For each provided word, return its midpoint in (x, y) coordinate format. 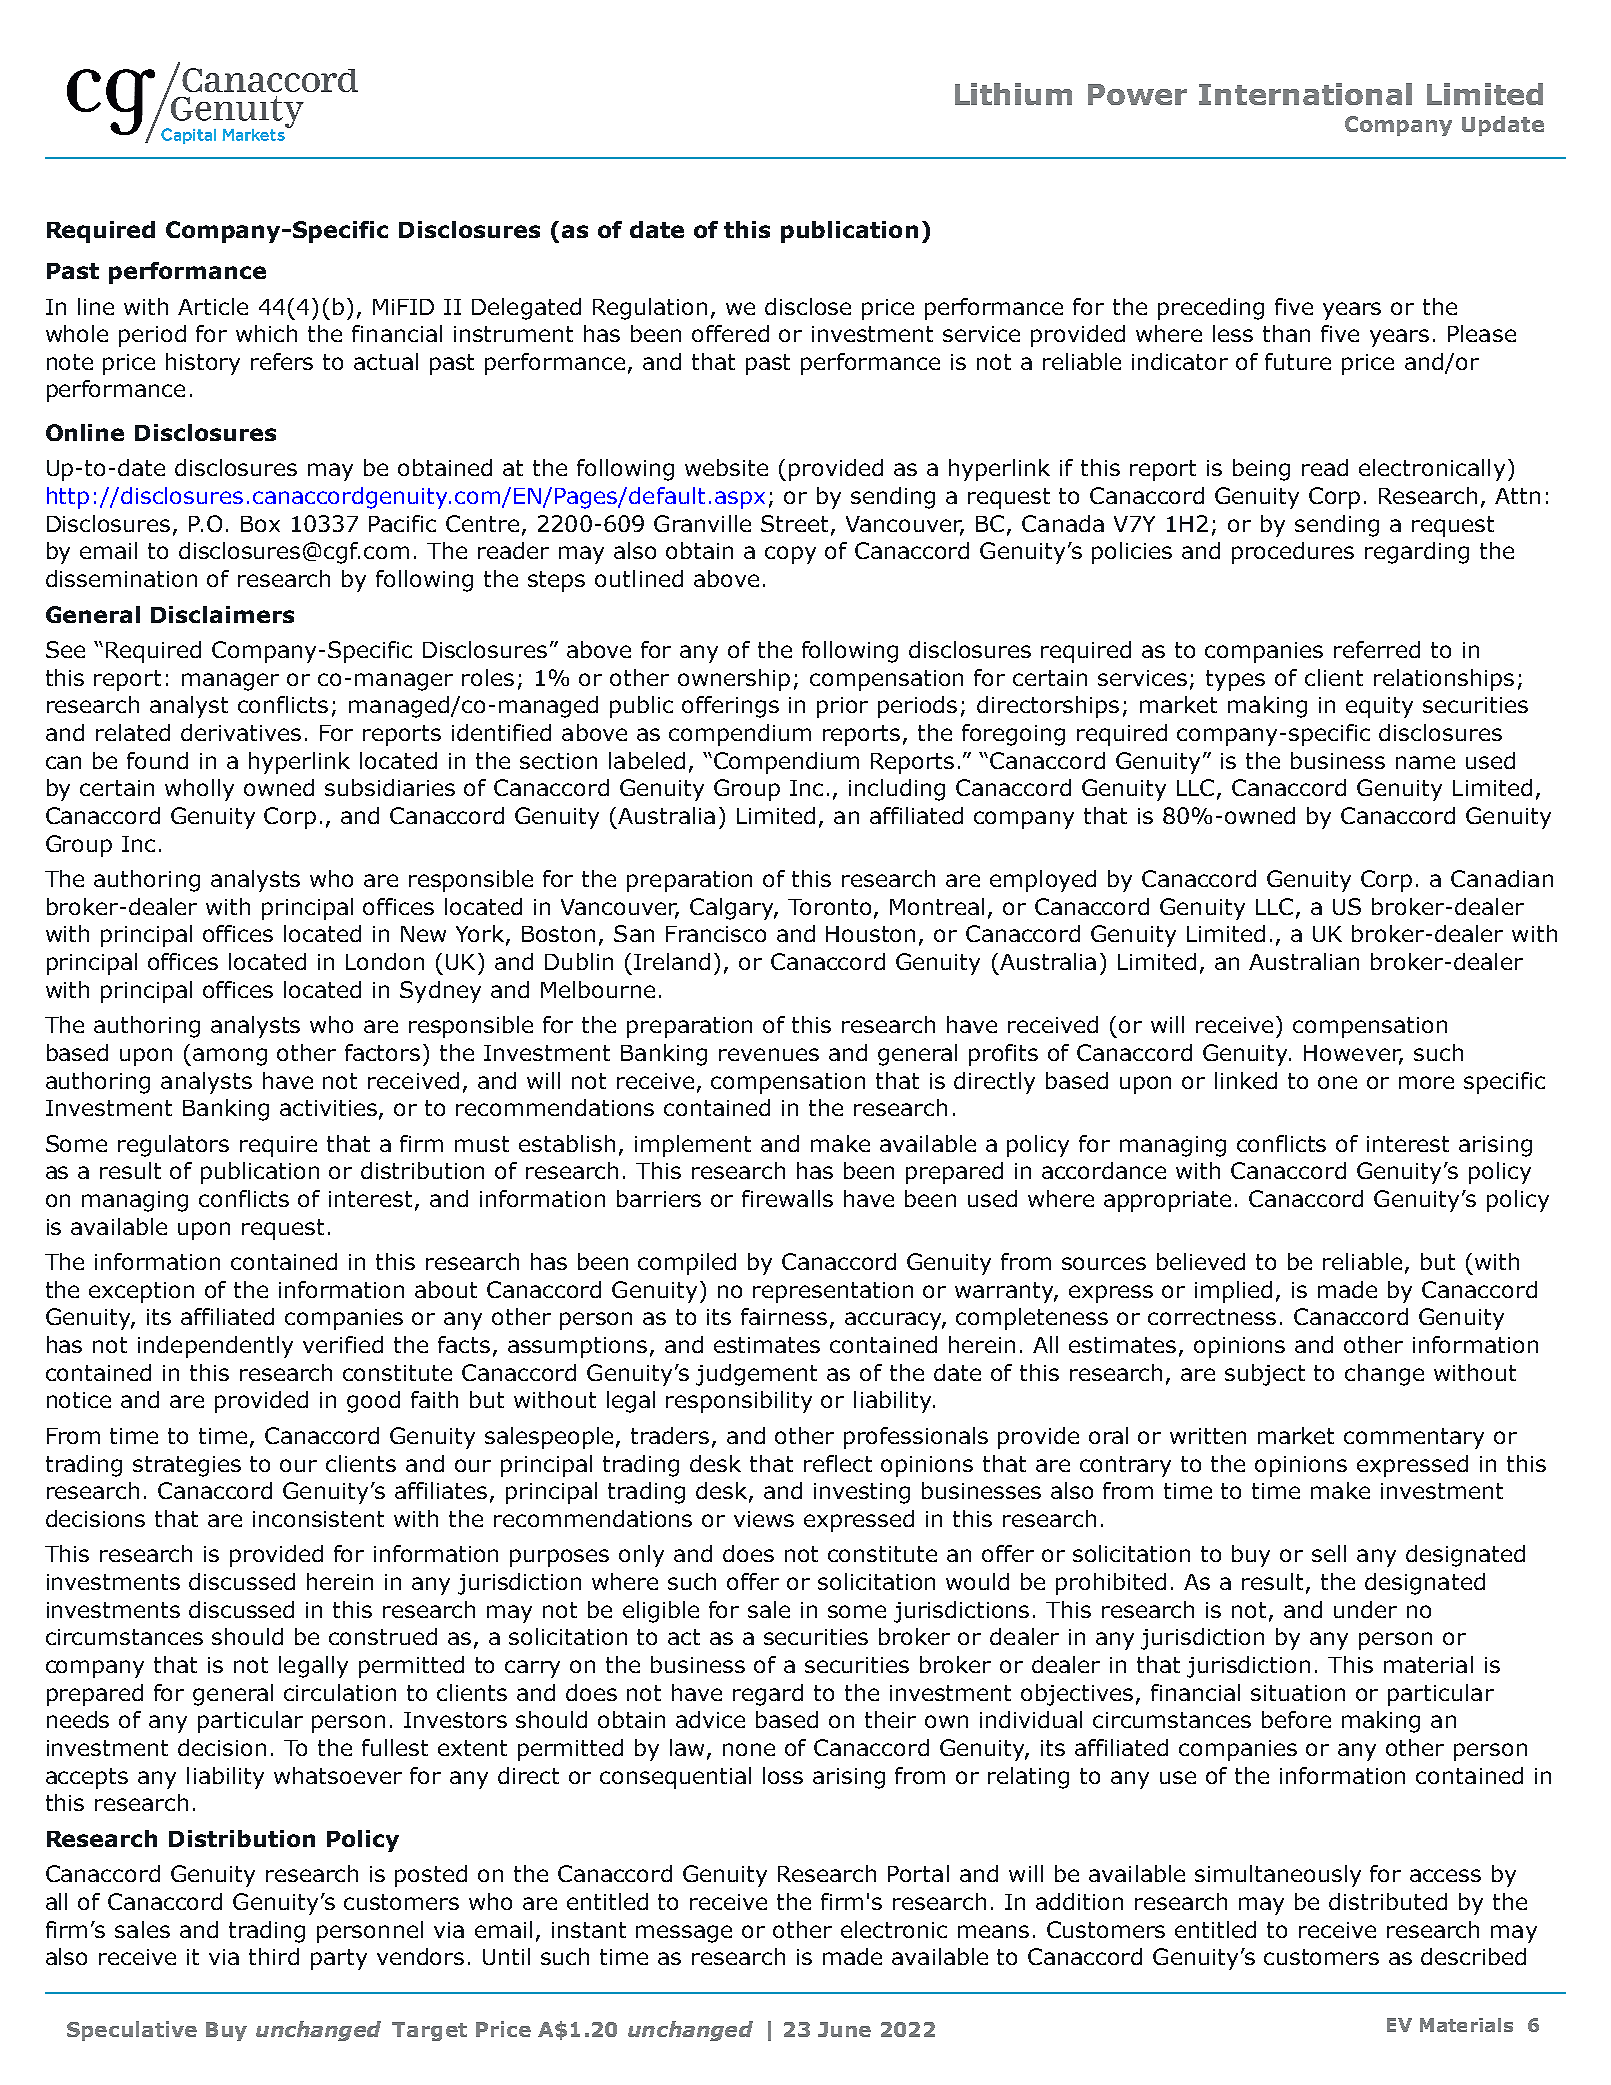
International (1305, 94)
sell (1329, 1553)
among (230, 1057)
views (764, 1519)
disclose (808, 306)
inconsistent (318, 1519)
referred (1377, 649)
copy (790, 555)
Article (213, 306)
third (274, 1956)
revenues (769, 1054)
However (1353, 1054)
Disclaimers (222, 614)
